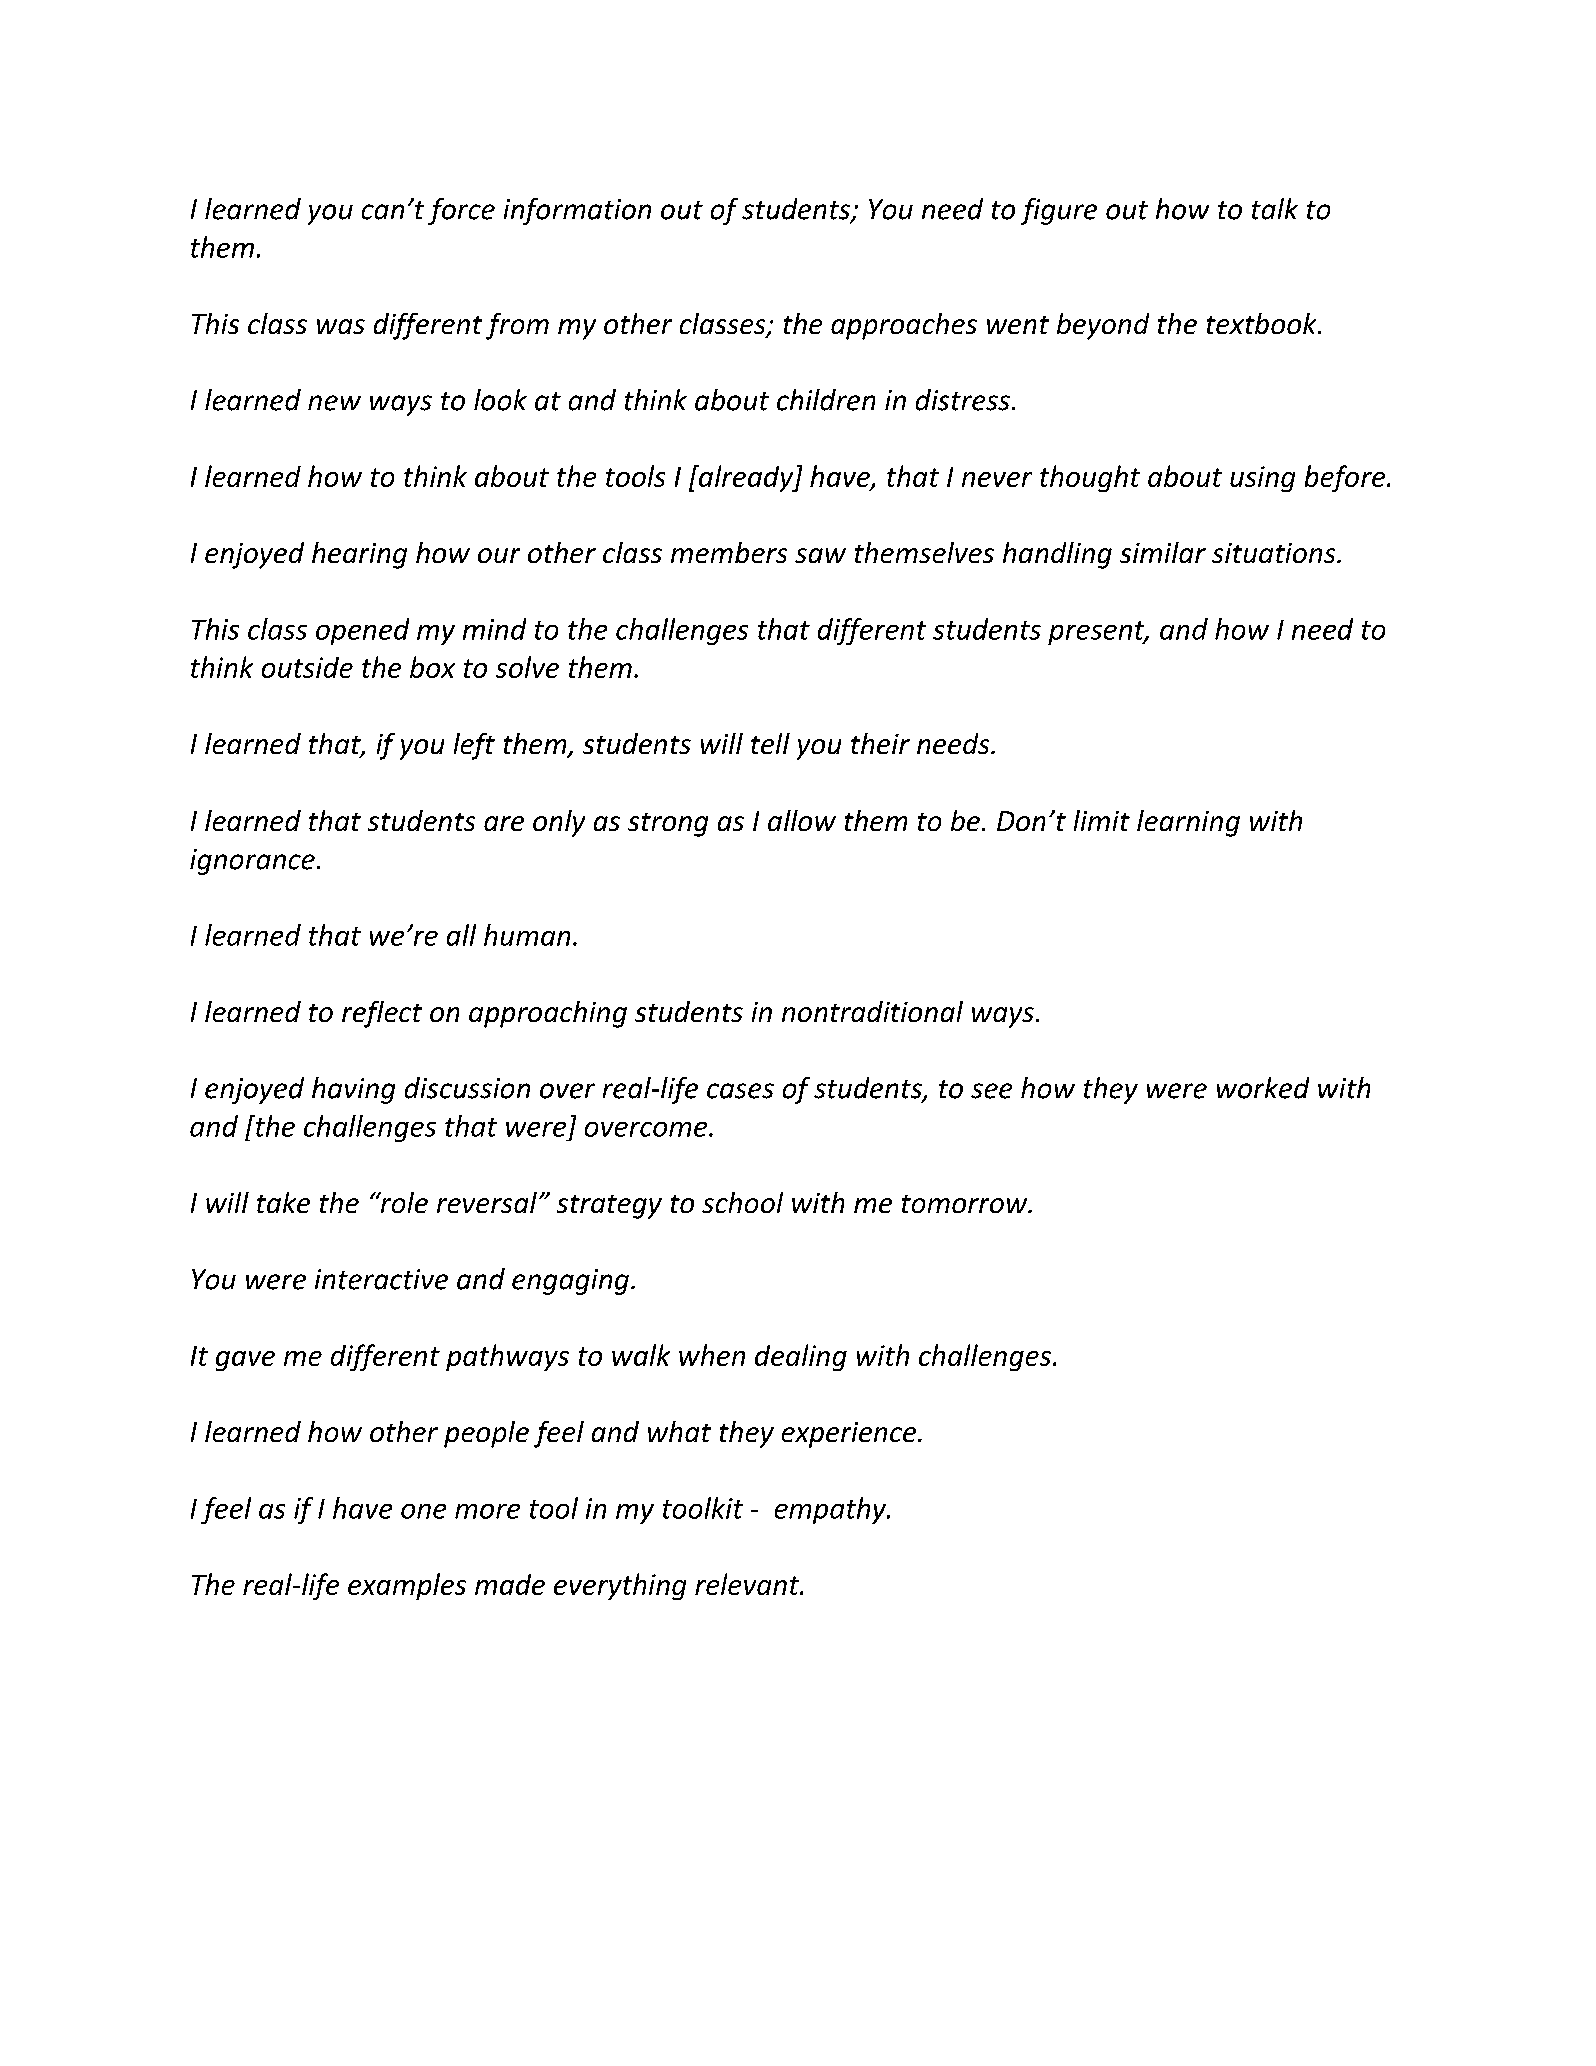 The width and height of the document is (1596, 2066). Describe the element at coordinates (423, 1511) in the document. I see `one` at that location.
